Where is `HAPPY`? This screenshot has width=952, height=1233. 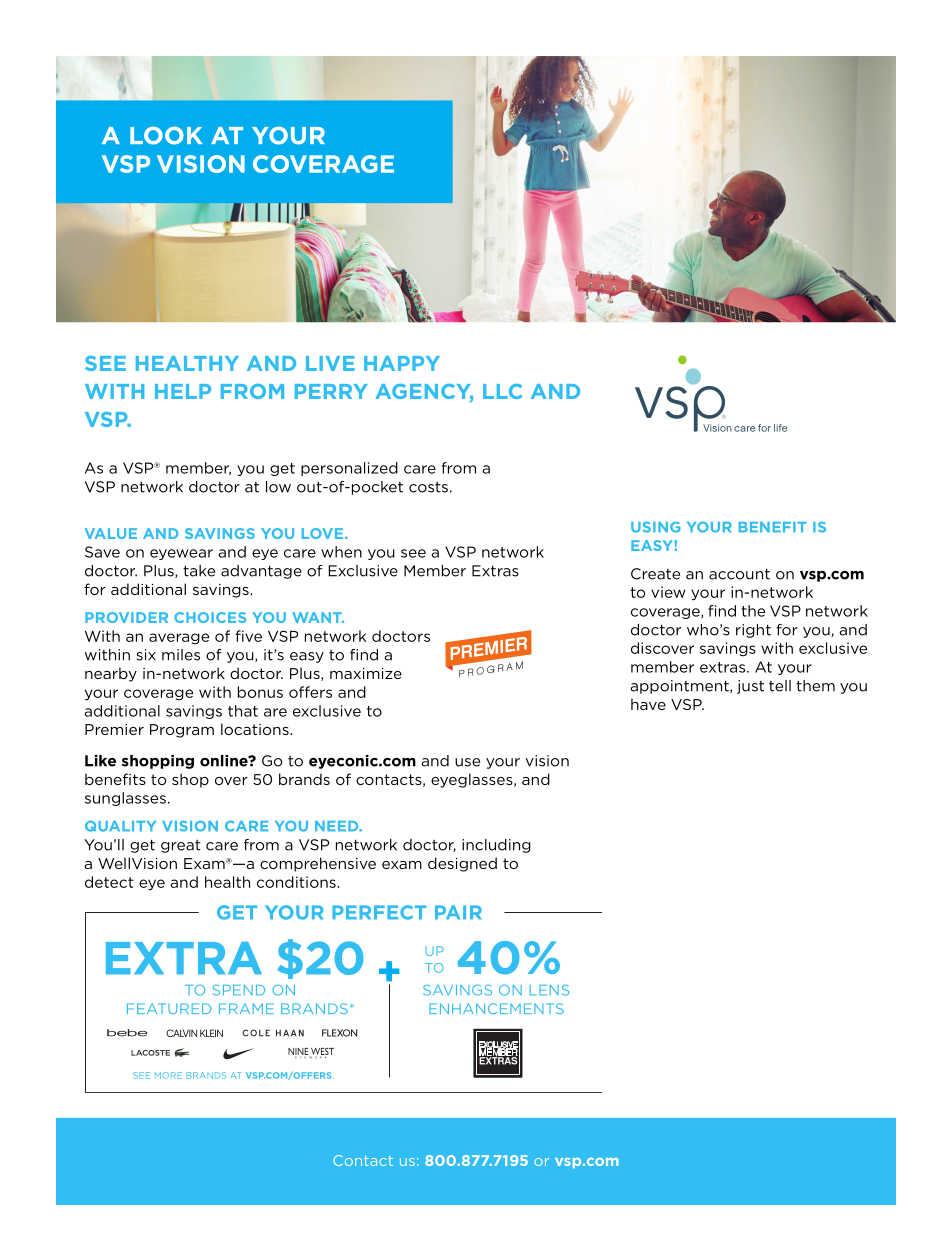 HAPPY is located at coordinates (402, 363).
